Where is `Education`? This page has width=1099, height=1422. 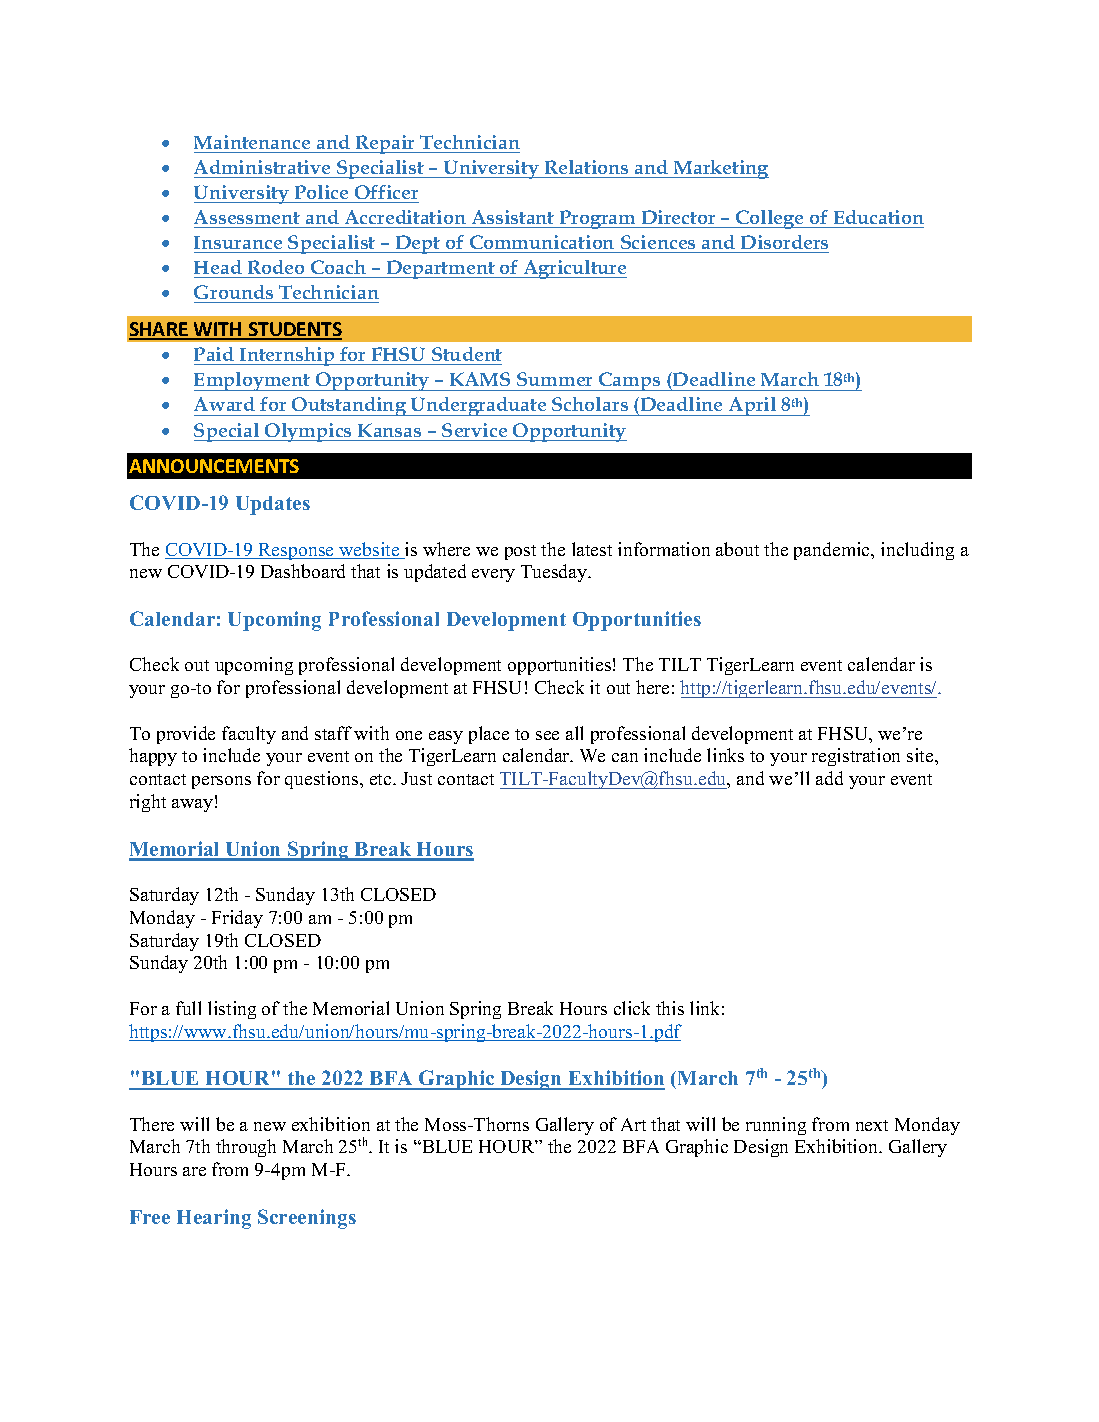 Education is located at coordinates (879, 217).
